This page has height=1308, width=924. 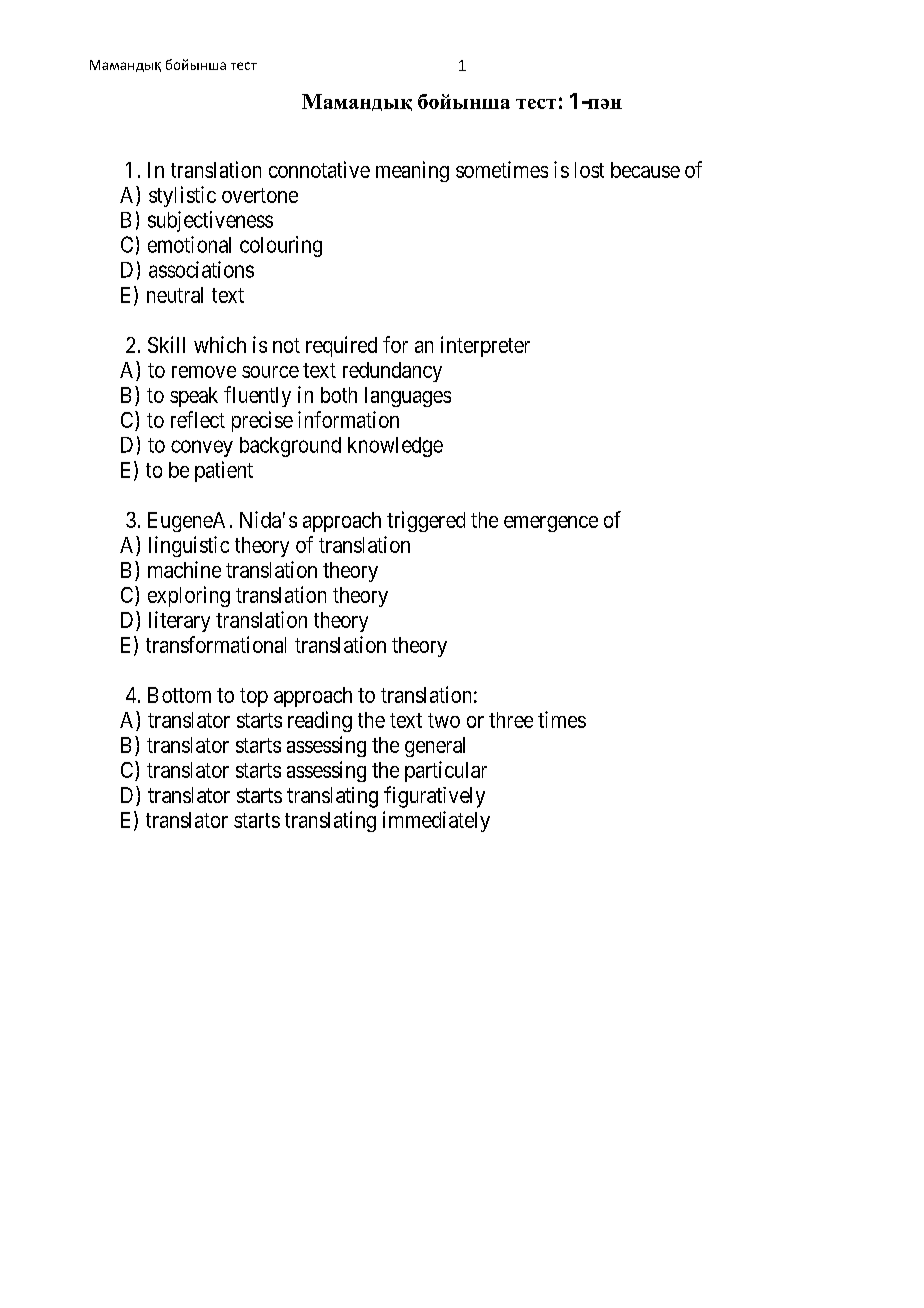 What do you see at coordinates (426, 521) in the page?
I see `triggered` at bounding box center [426, 521].
